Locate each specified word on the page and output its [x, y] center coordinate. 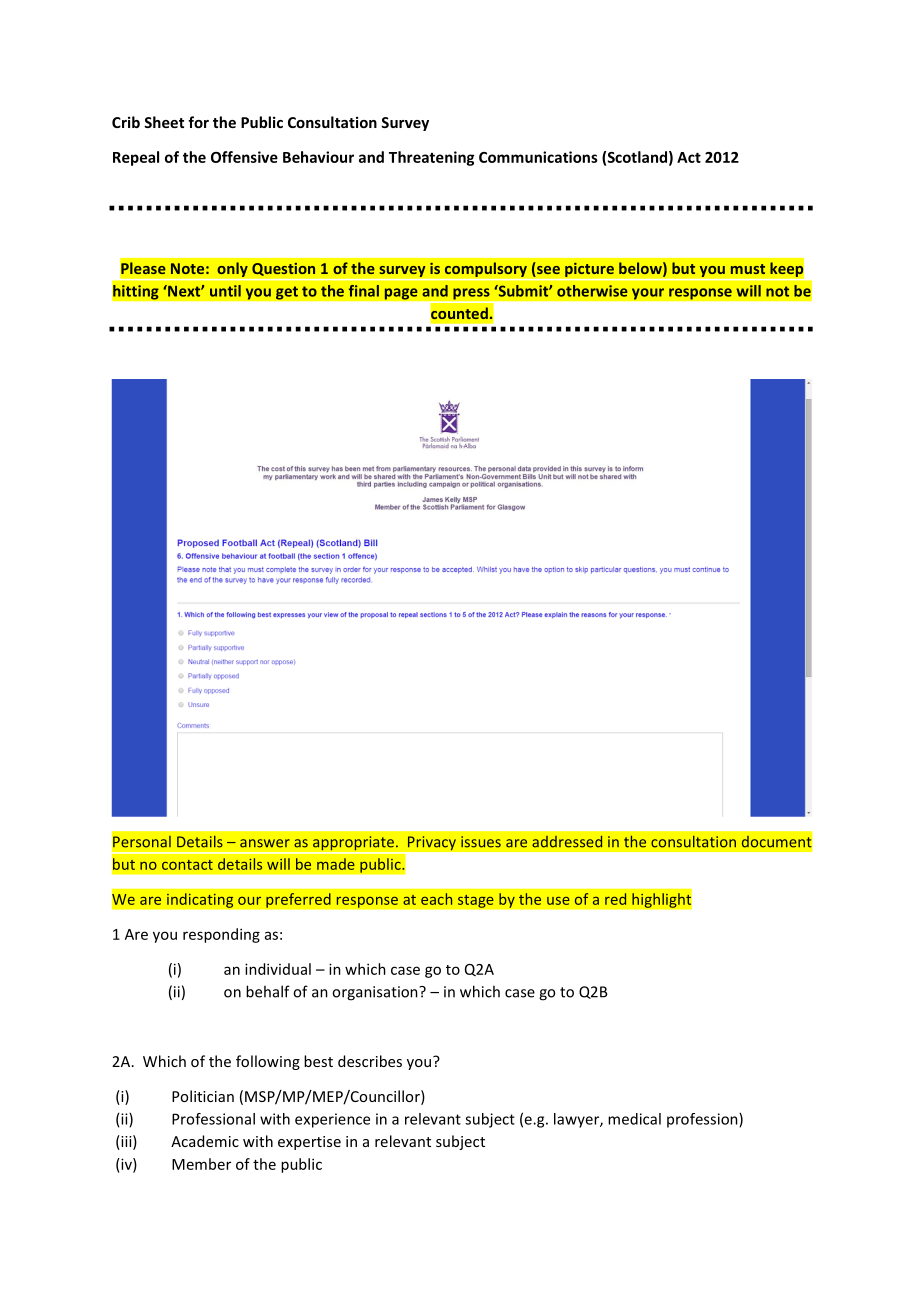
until [225, 291]
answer [265, 843]
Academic [205, 1141]
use [558, 901]
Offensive [244, 157]
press [471, 295]
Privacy [431, 843]
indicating [200, 900]
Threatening [431, 158]
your [648, 294]
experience [332, 1120]
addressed [567, 842]
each [436, 899]
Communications [538, 157]
